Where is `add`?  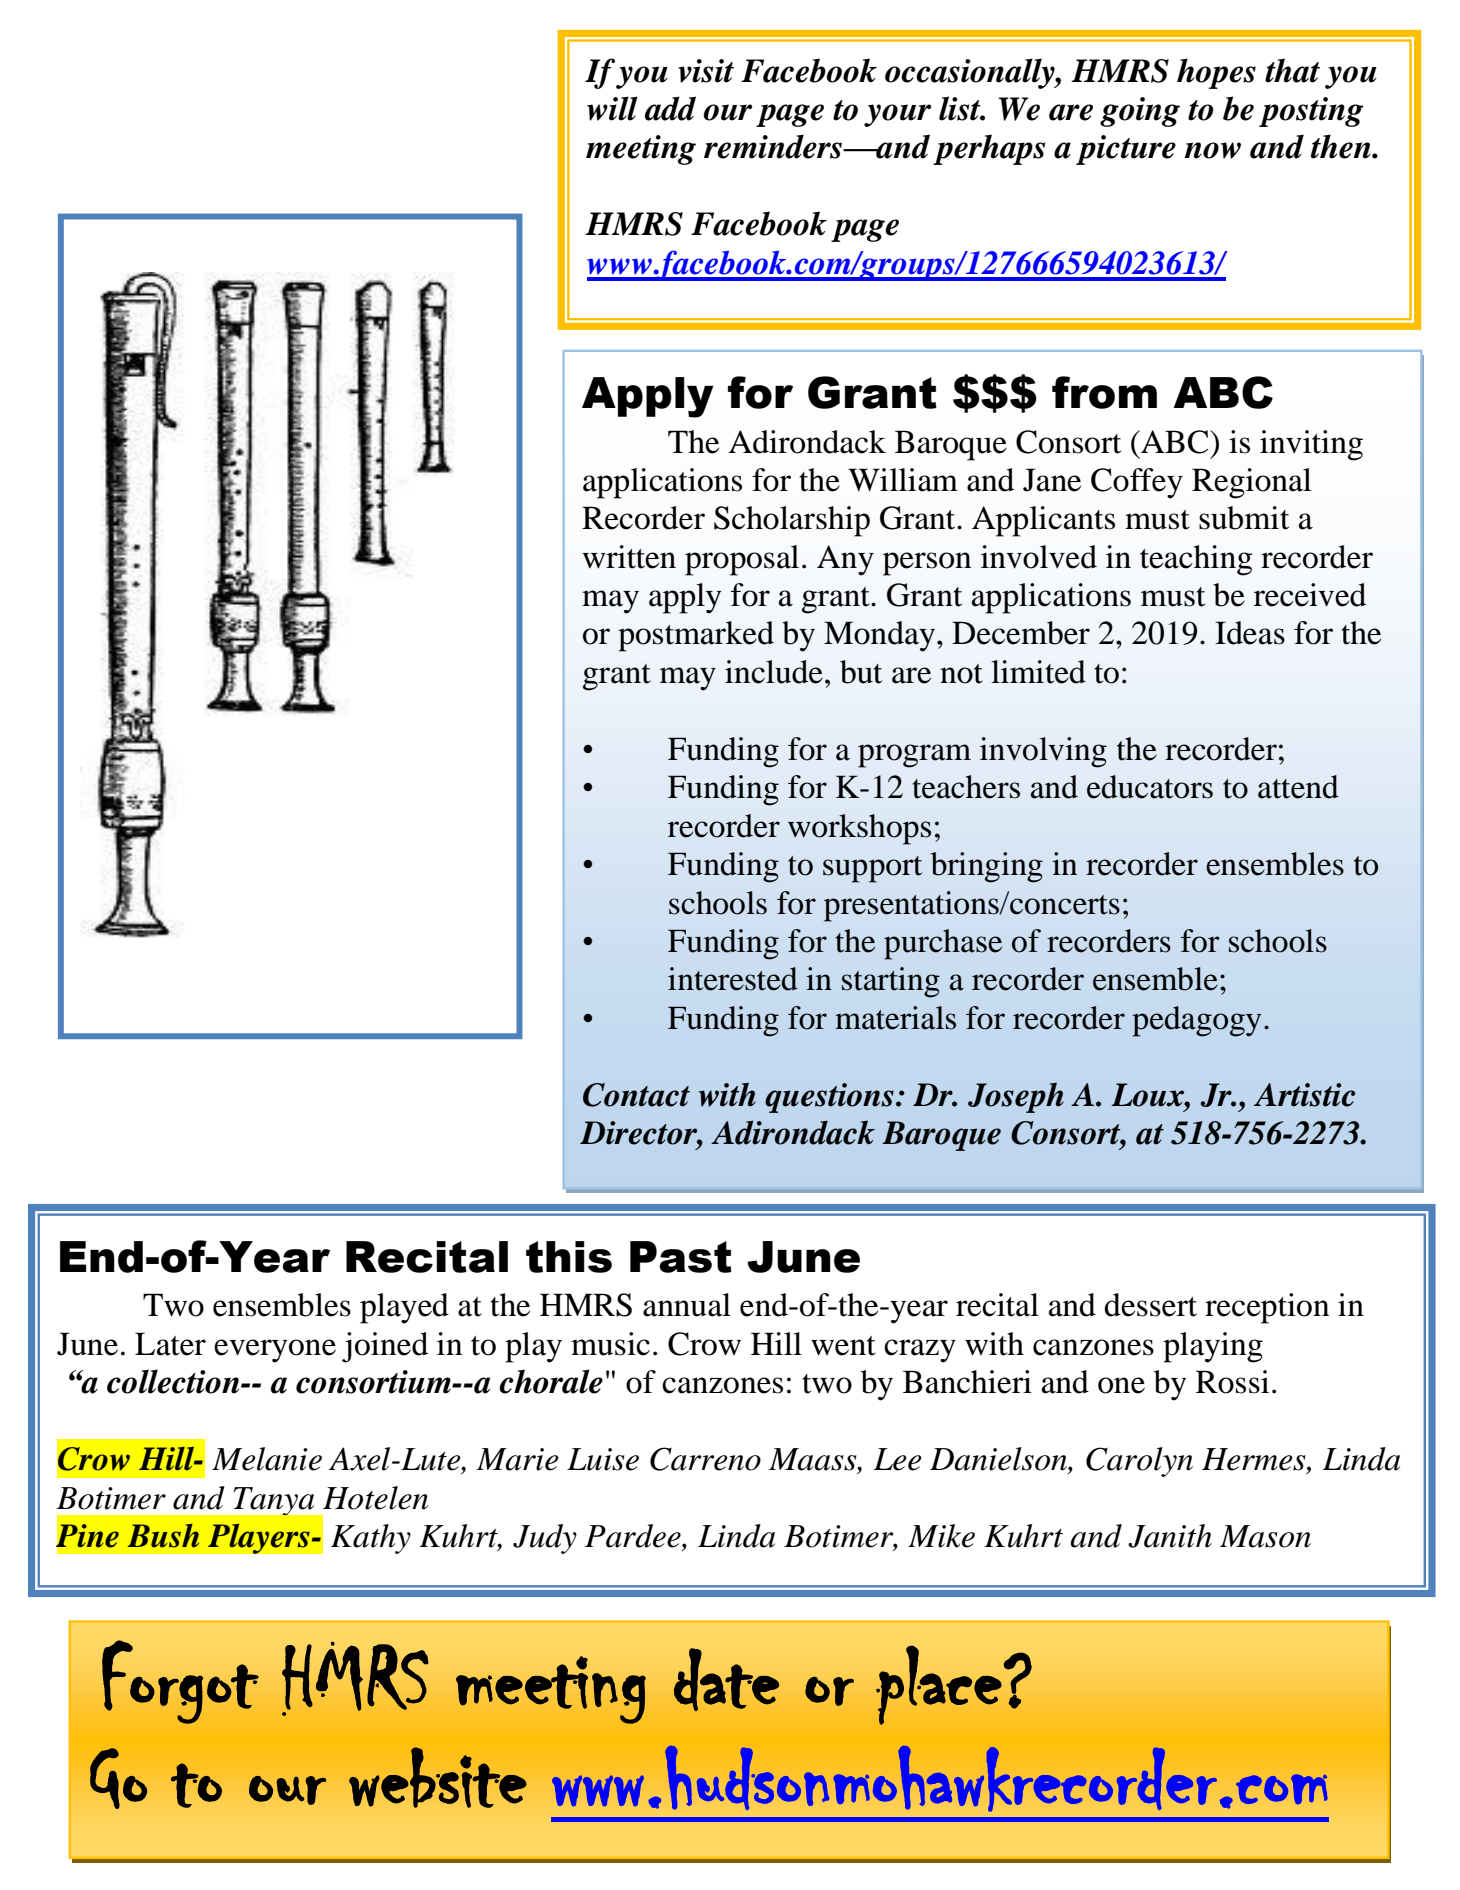 add is located at coordinates (670, 108).
